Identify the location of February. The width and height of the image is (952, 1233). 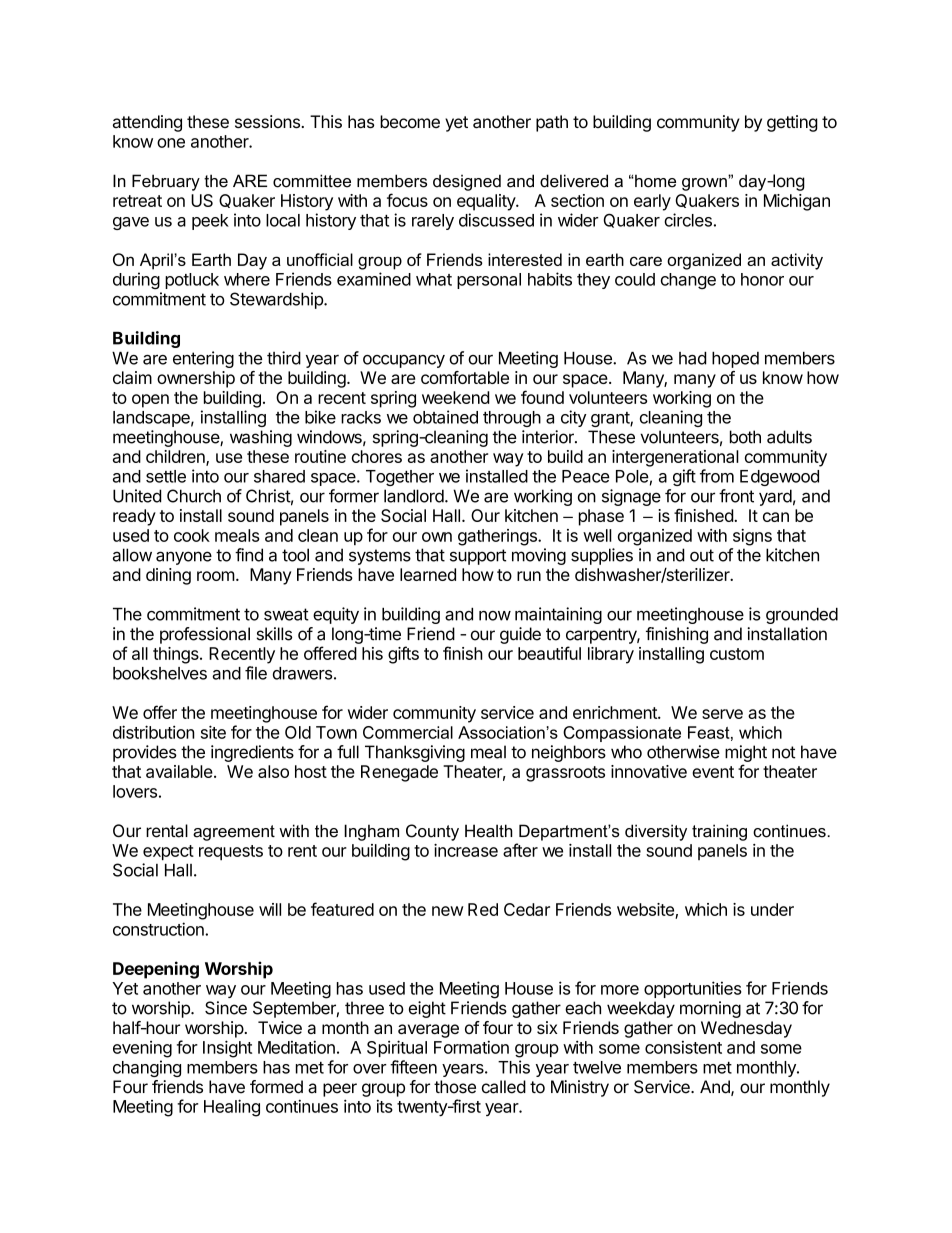
(166, 182).
